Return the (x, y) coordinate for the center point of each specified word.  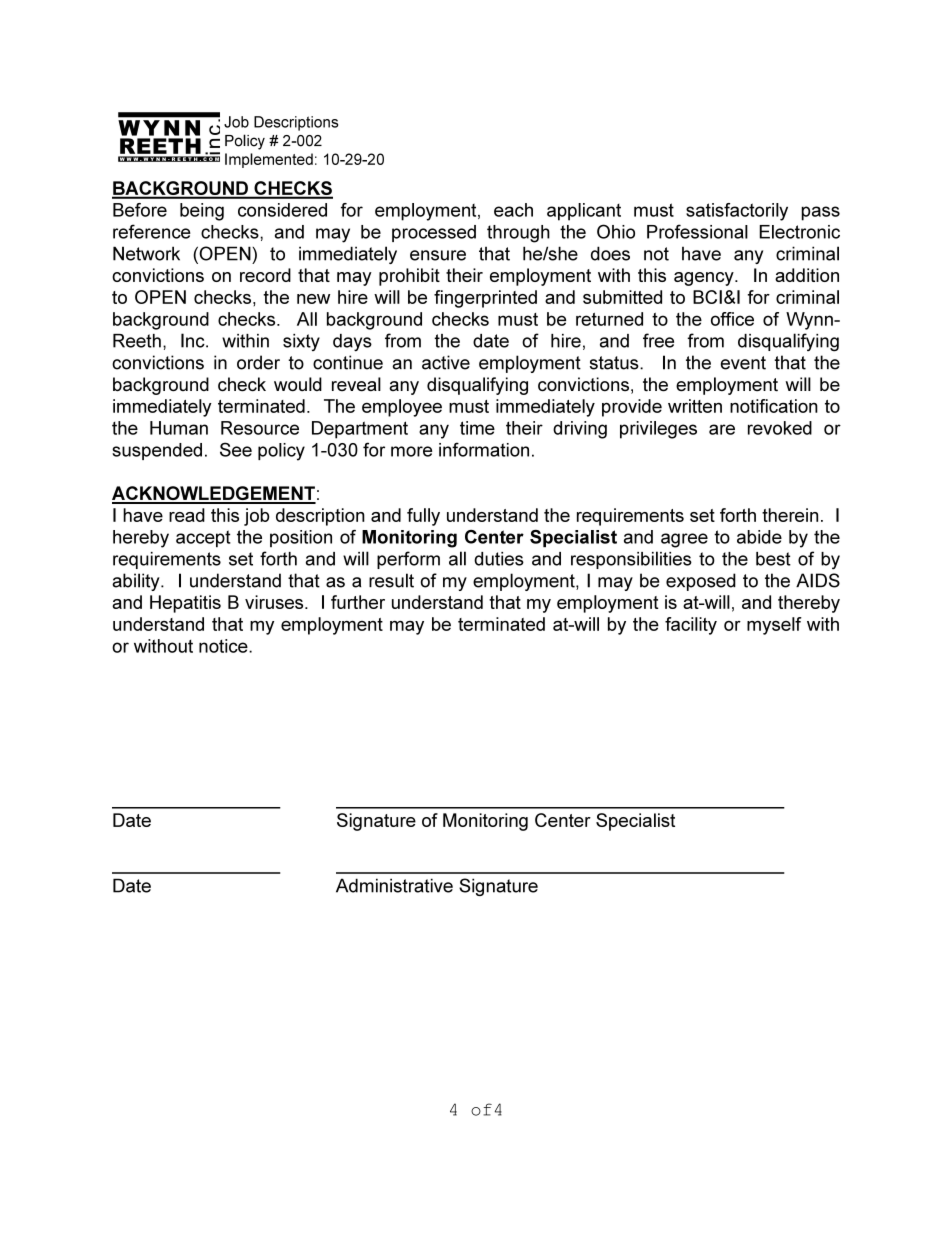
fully (423, 517)
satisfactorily (737, 212)
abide (759, 537)
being (202, 212)
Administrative (394, 885)
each (513, 210)
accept (203, 539)
